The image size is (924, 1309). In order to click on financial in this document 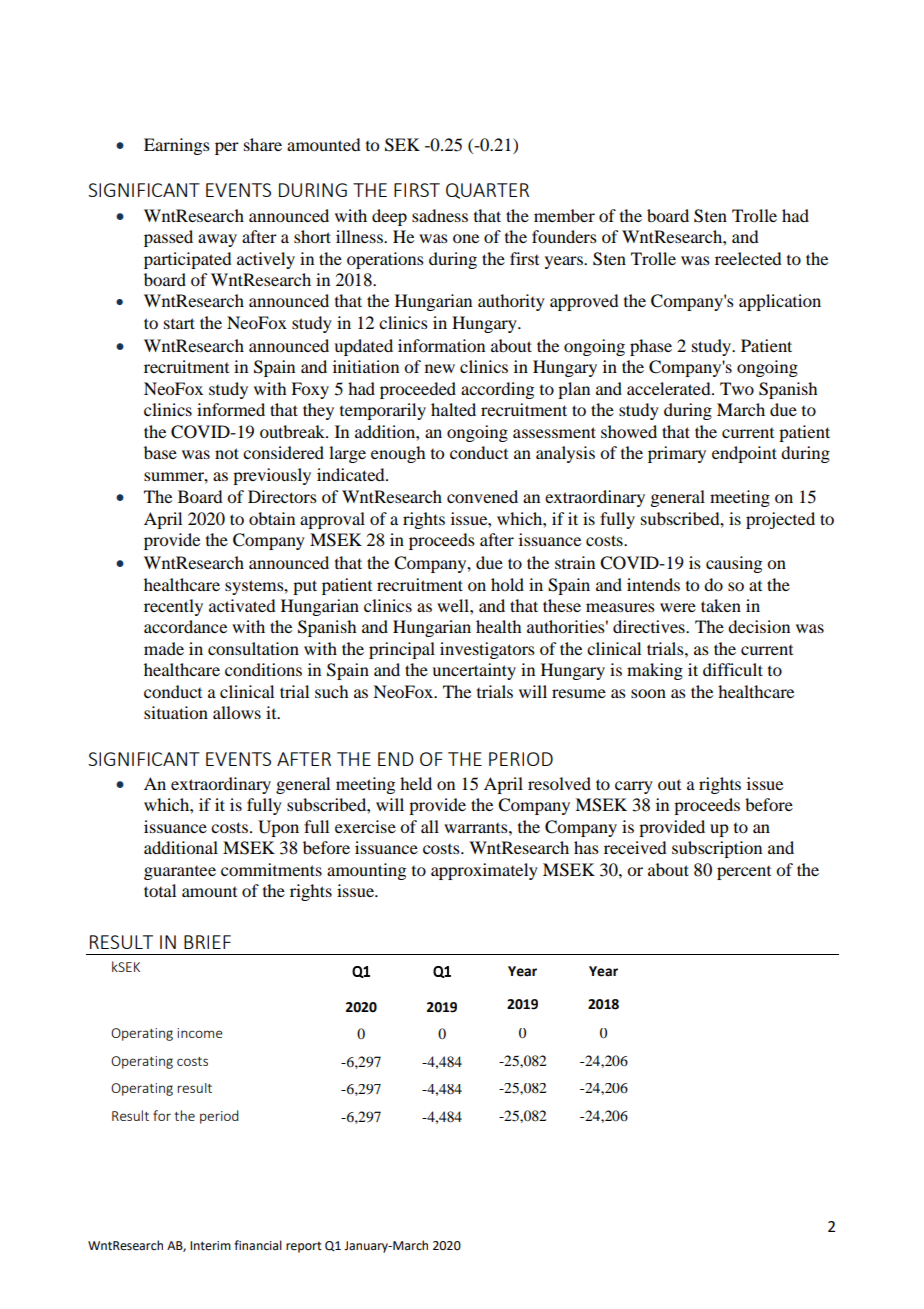, I will do `click(258, 1245)`.
